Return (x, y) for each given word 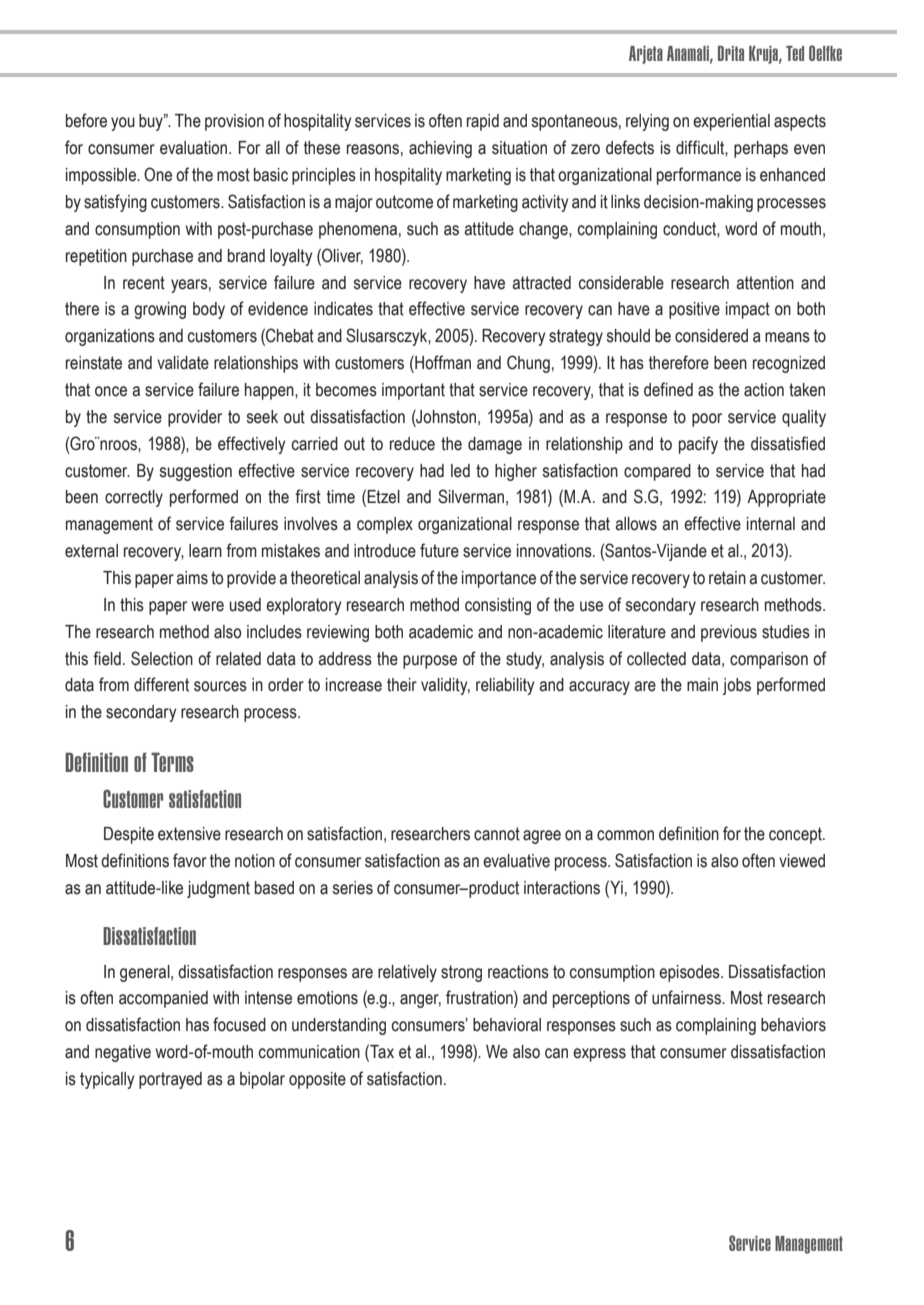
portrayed (170, 1080)
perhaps (761, 149)
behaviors (793, 1025)
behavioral (507, 1025)
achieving (440, 149)
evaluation (195, 148)
